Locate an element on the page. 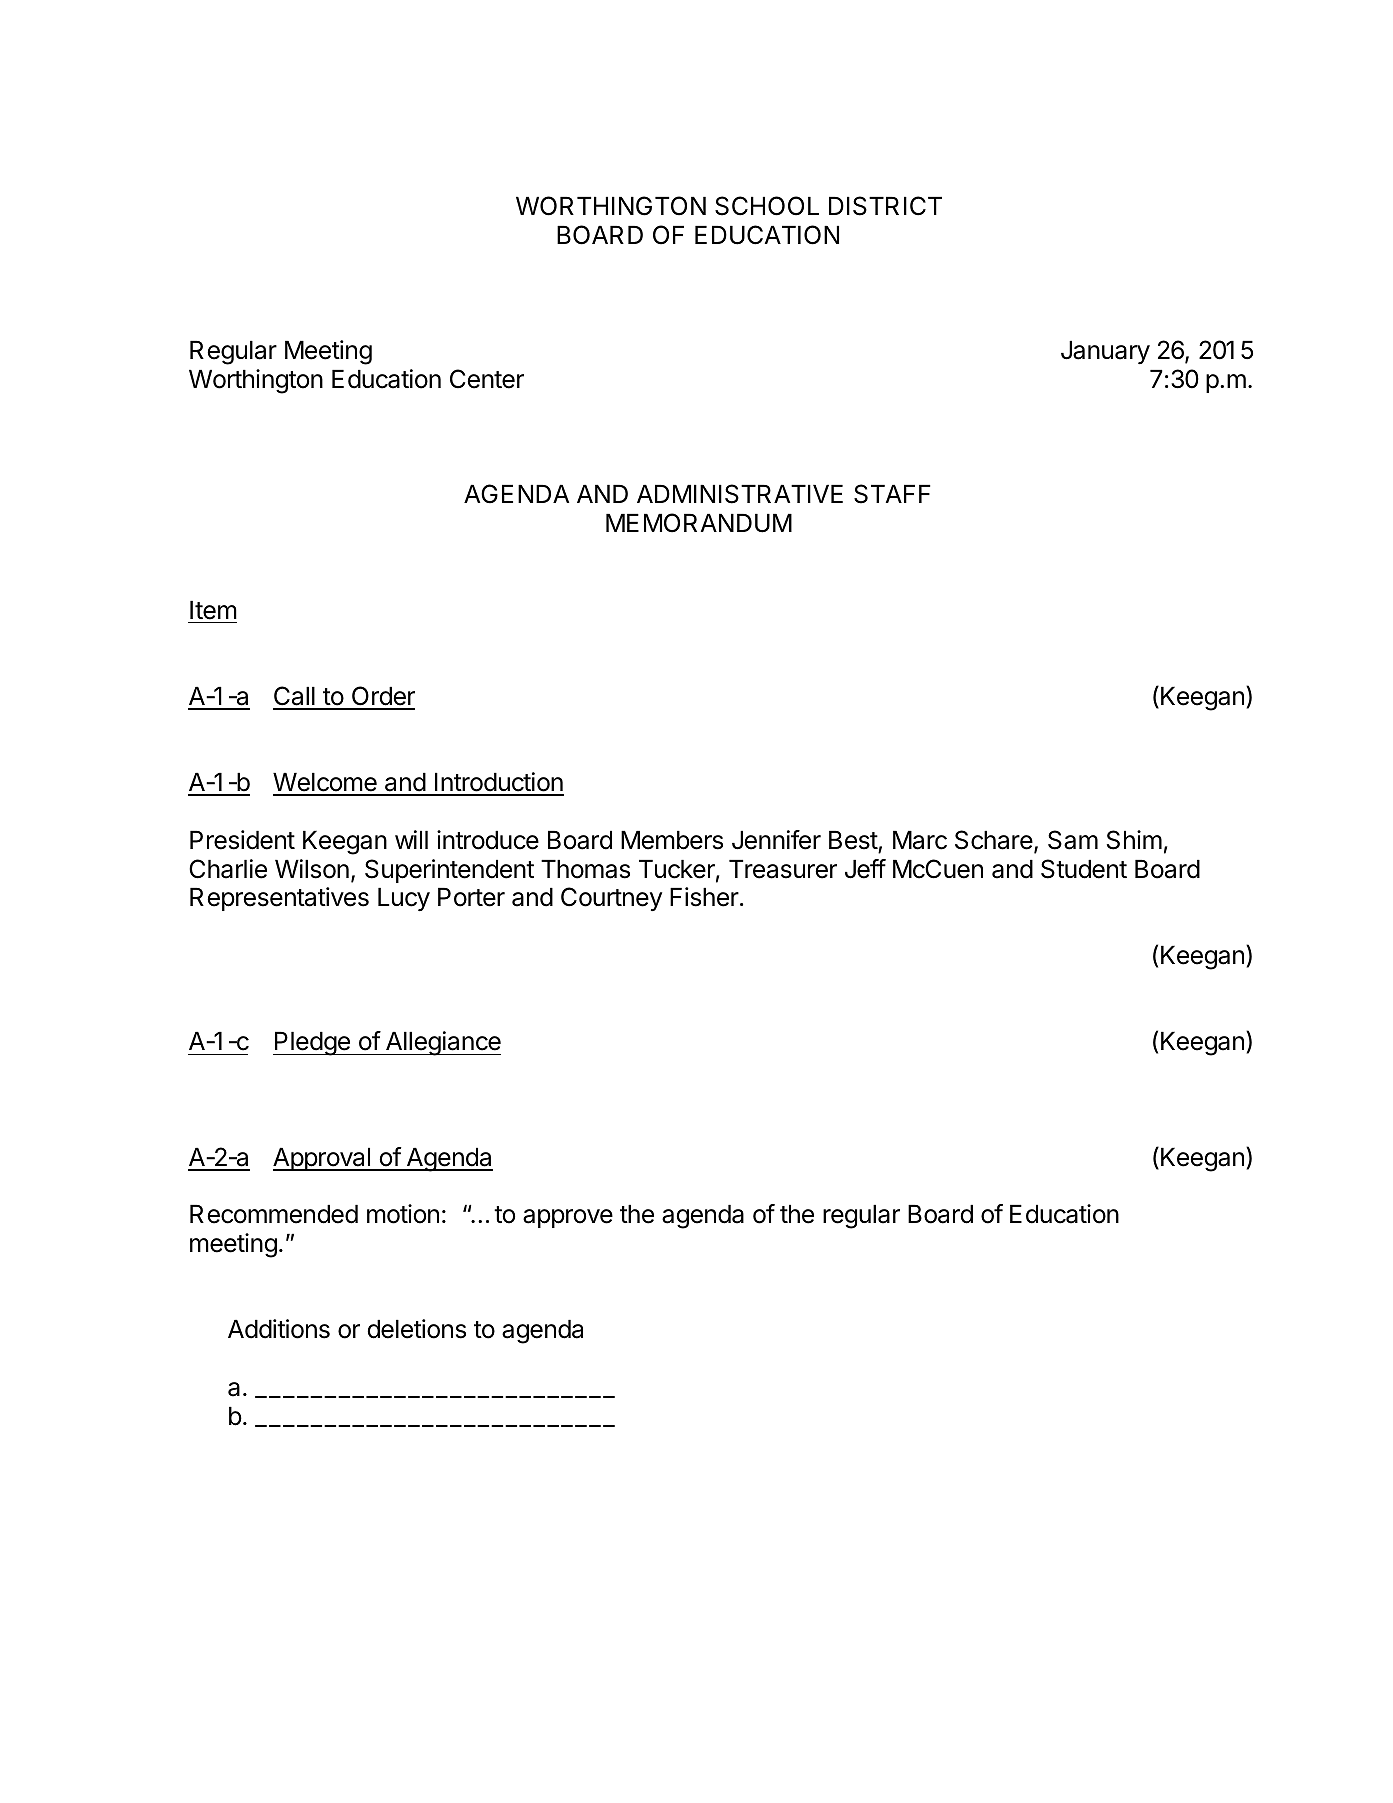 This image has height=1803, width=1393. DISTRICT is located at coordinates (885, 206).
